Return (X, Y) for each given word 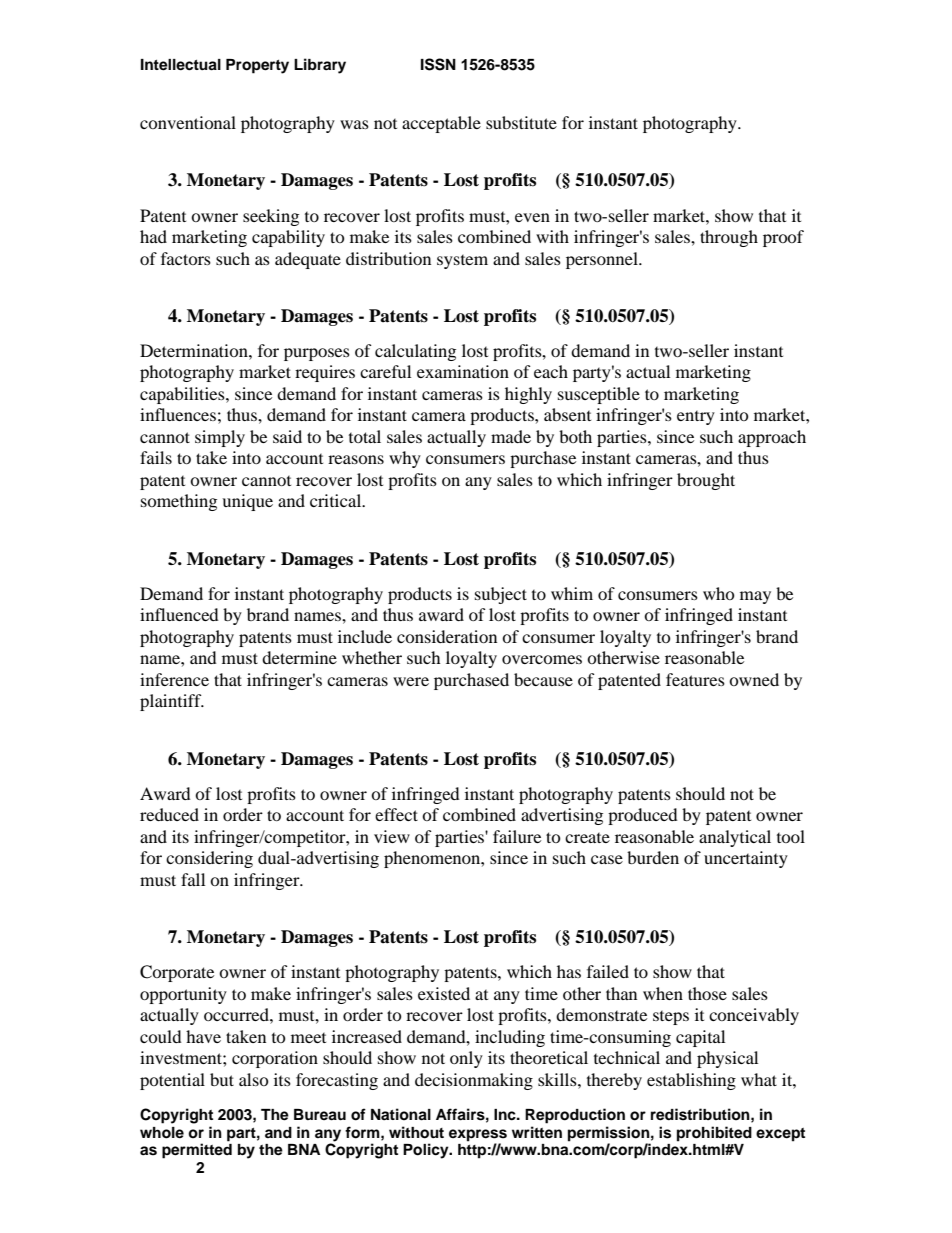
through (729, 238)
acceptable (441, 124)
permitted (197, 1151)
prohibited (714, 1134)
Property (257, 66)
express (478, 1135)
